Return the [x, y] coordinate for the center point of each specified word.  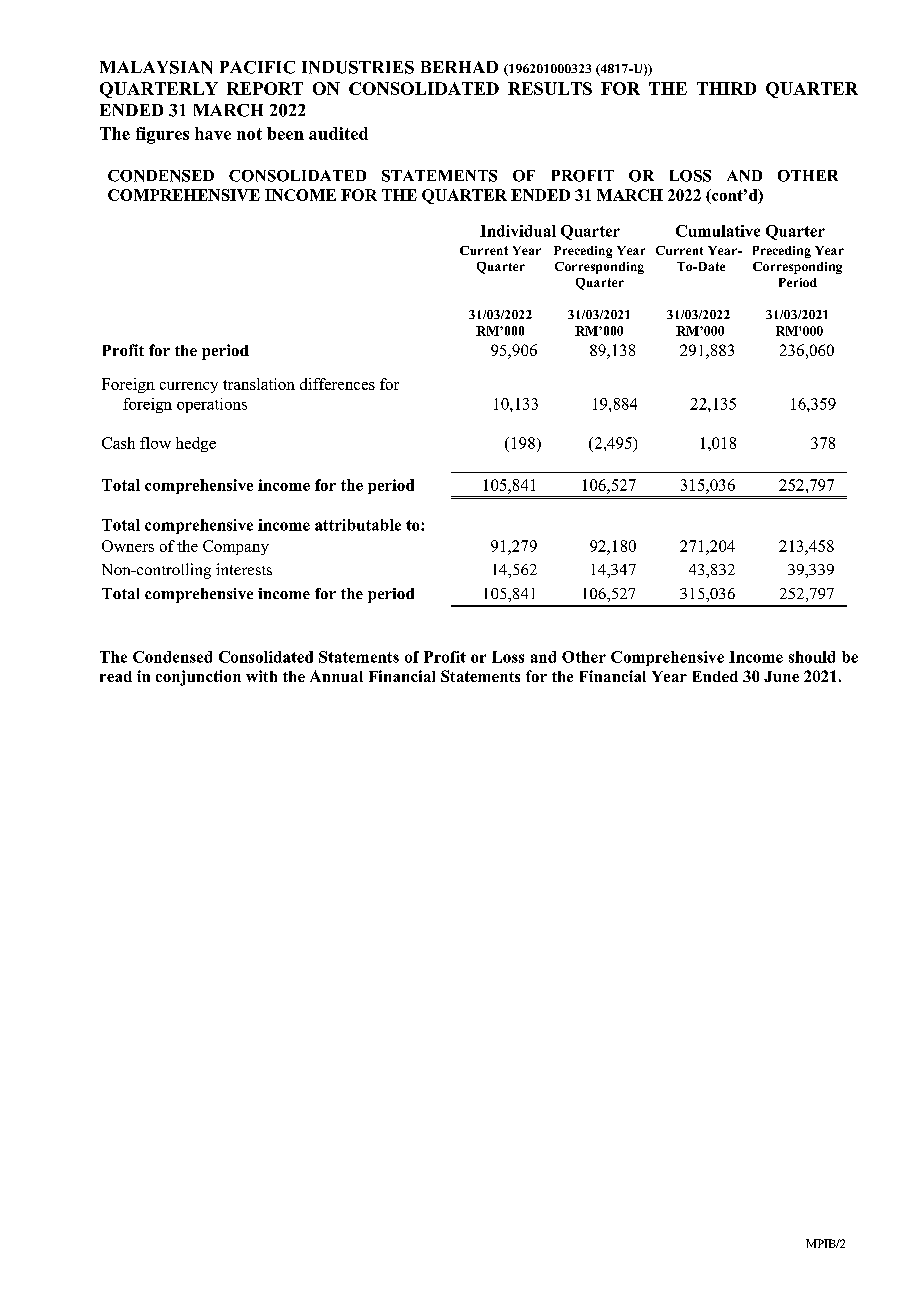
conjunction [198, 678]
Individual [518, 231]
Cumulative [718, 231]
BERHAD [459, 67]
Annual [336, 676]
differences [337, 384]
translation [259, 384]
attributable [358, 525]
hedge [196, 444]
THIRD [726, 88]
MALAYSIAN [156, 67]
